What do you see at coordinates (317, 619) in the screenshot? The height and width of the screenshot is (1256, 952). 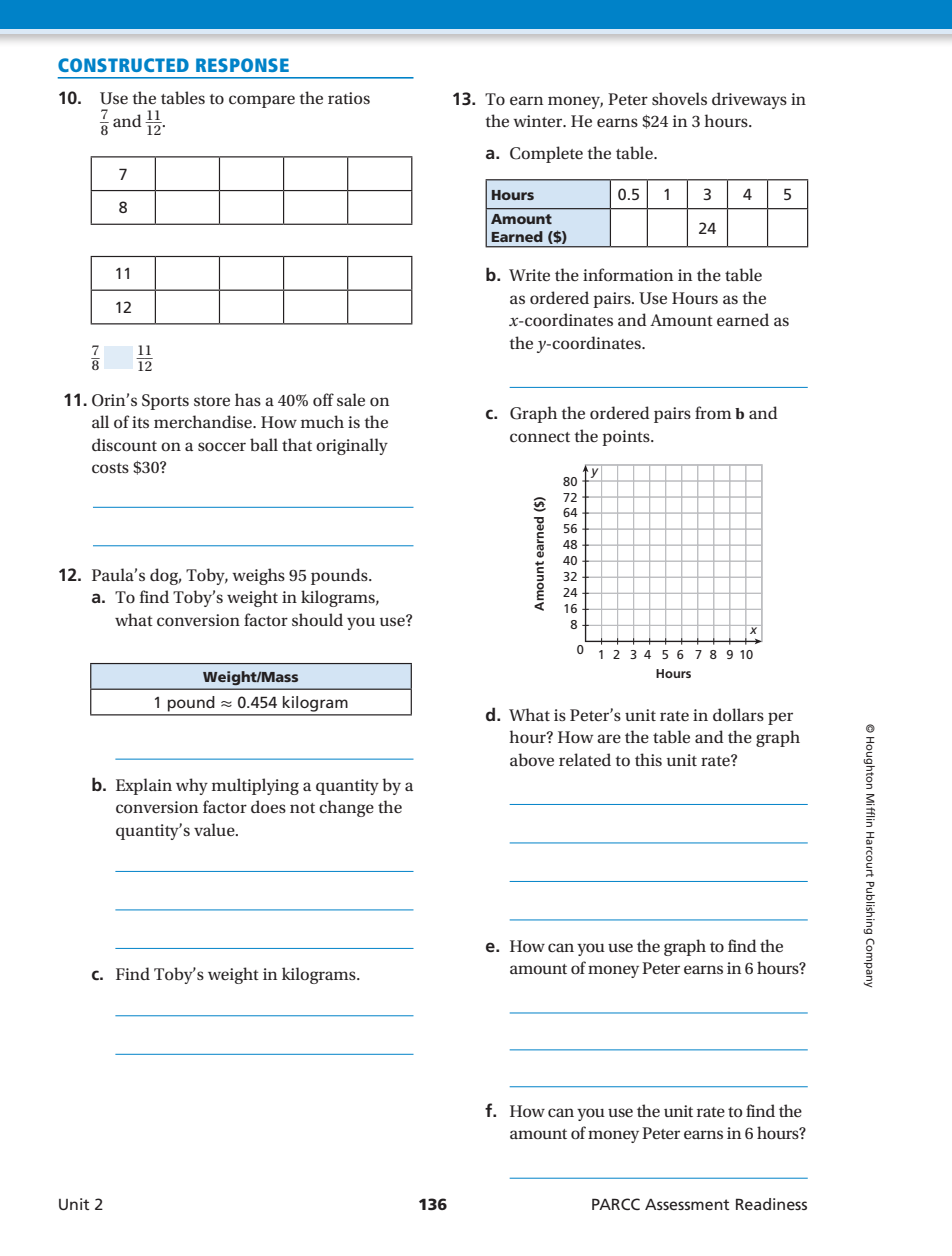 I see `should` at bounding box center [317, 619].
